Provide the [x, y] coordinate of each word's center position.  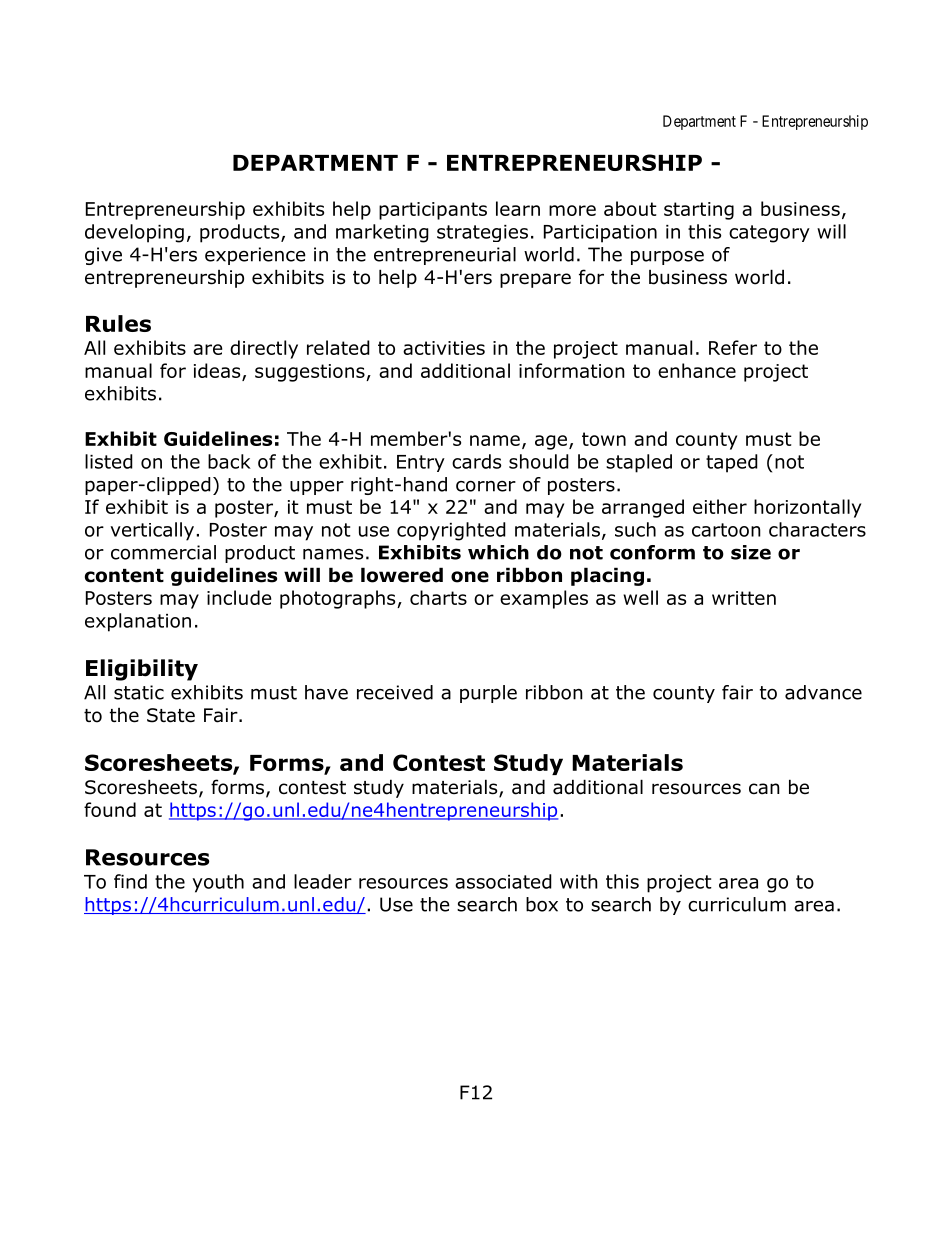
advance [823, 692]
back [229, 461]
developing [134, 233]
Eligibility [142, 670]
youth [218, 883]
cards [476, 461]
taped [732, 463]
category [769, 234]
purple [488, 694]
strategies [482, 233]
